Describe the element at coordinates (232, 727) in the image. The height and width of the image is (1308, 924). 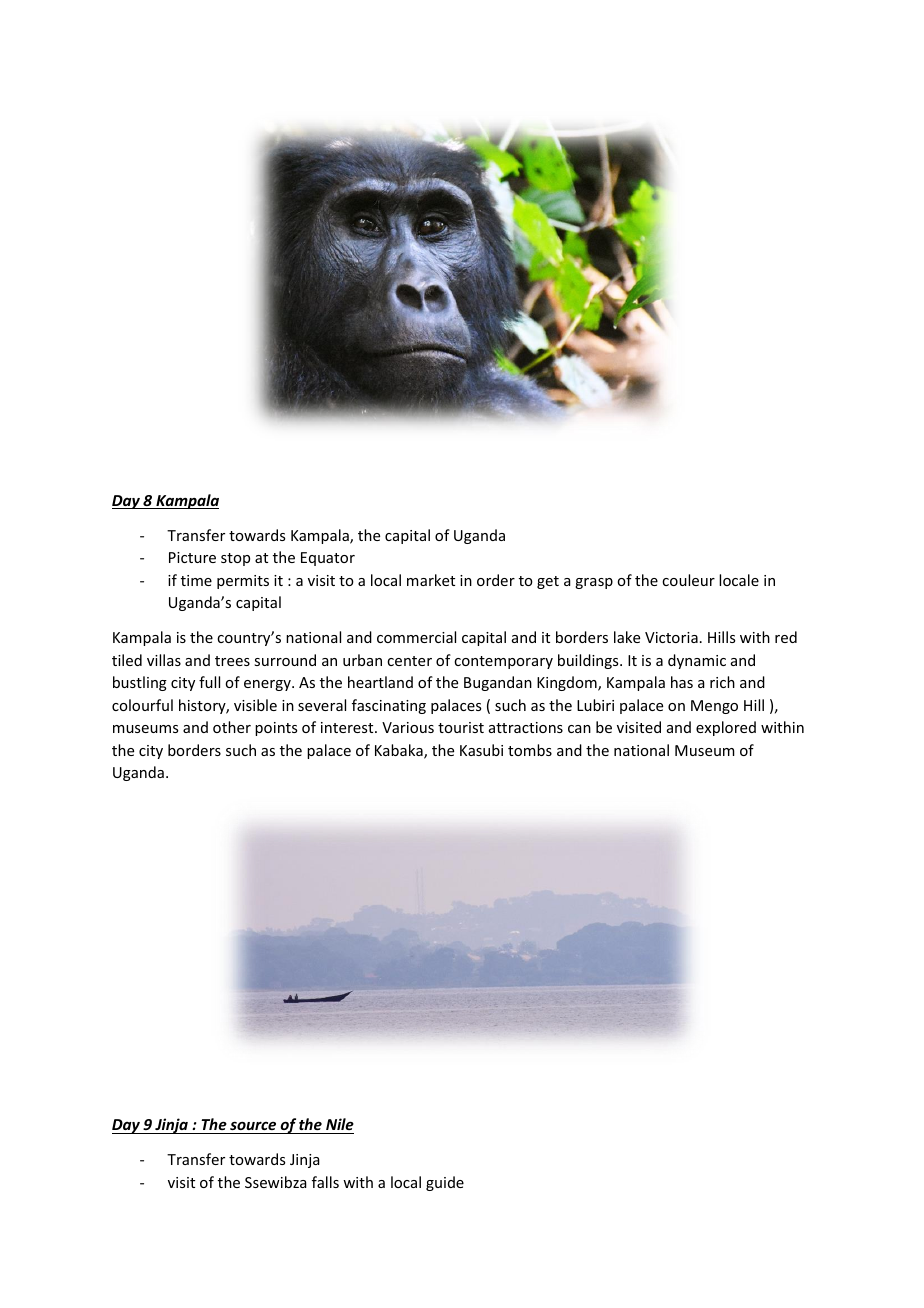
I see `other` at that location.
